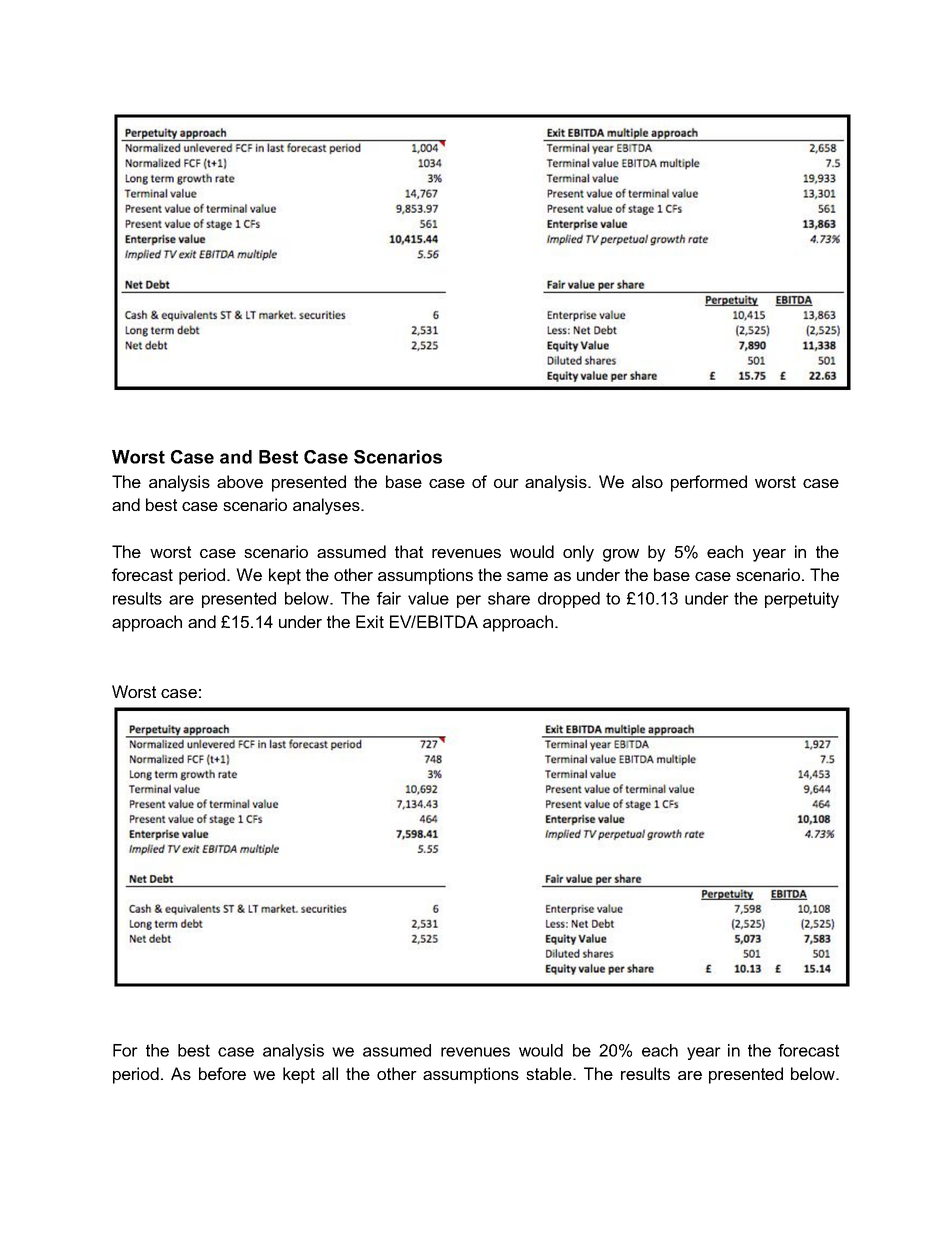 Image resolution: width=952 pixels, height=1233 pixels. What do you see at coordinates (509, 598) in the screenshot?
I see `share` at bounding box center [509, 598].
